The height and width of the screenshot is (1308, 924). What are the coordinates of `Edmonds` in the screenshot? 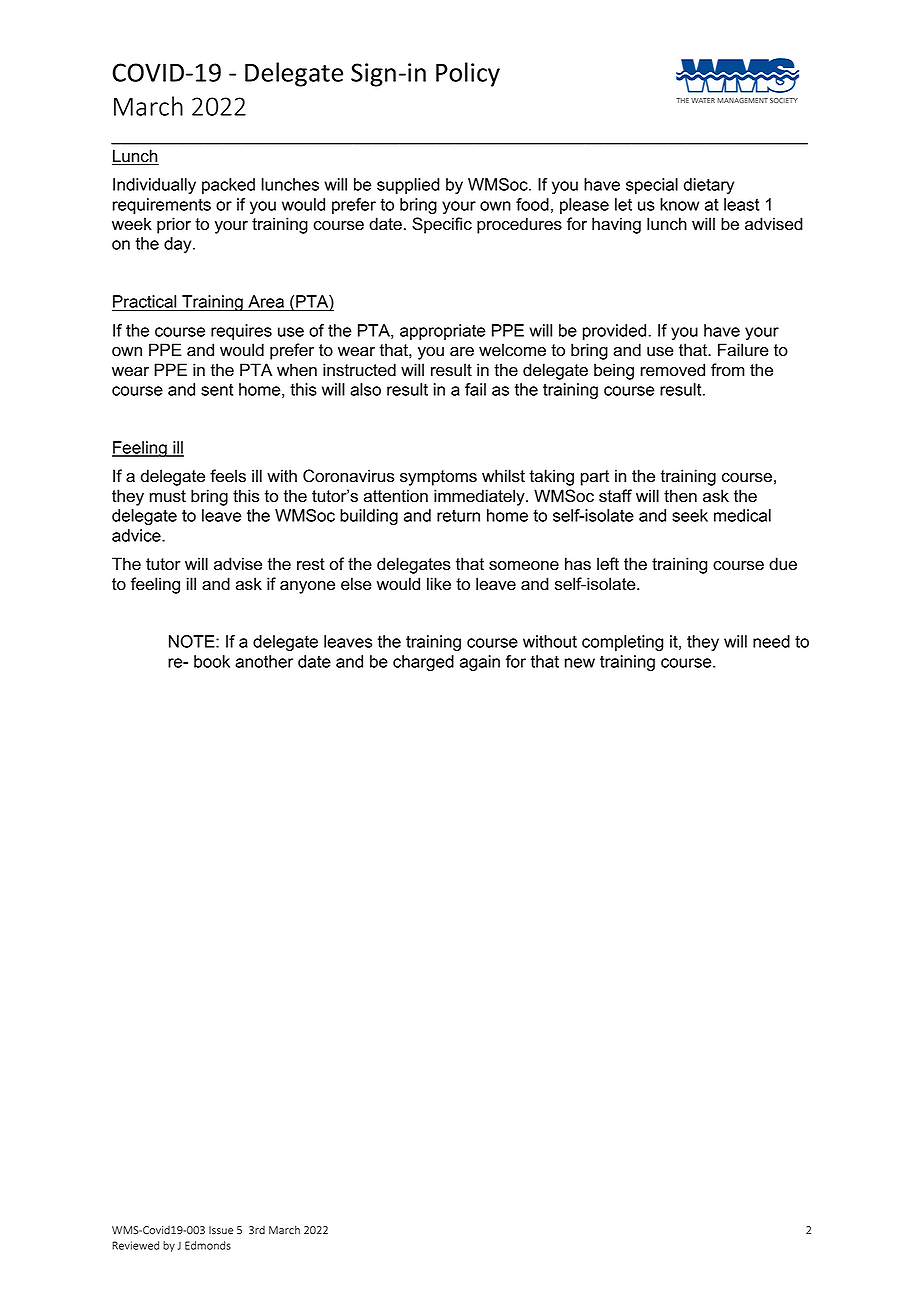 It's located at (208, 1245).
